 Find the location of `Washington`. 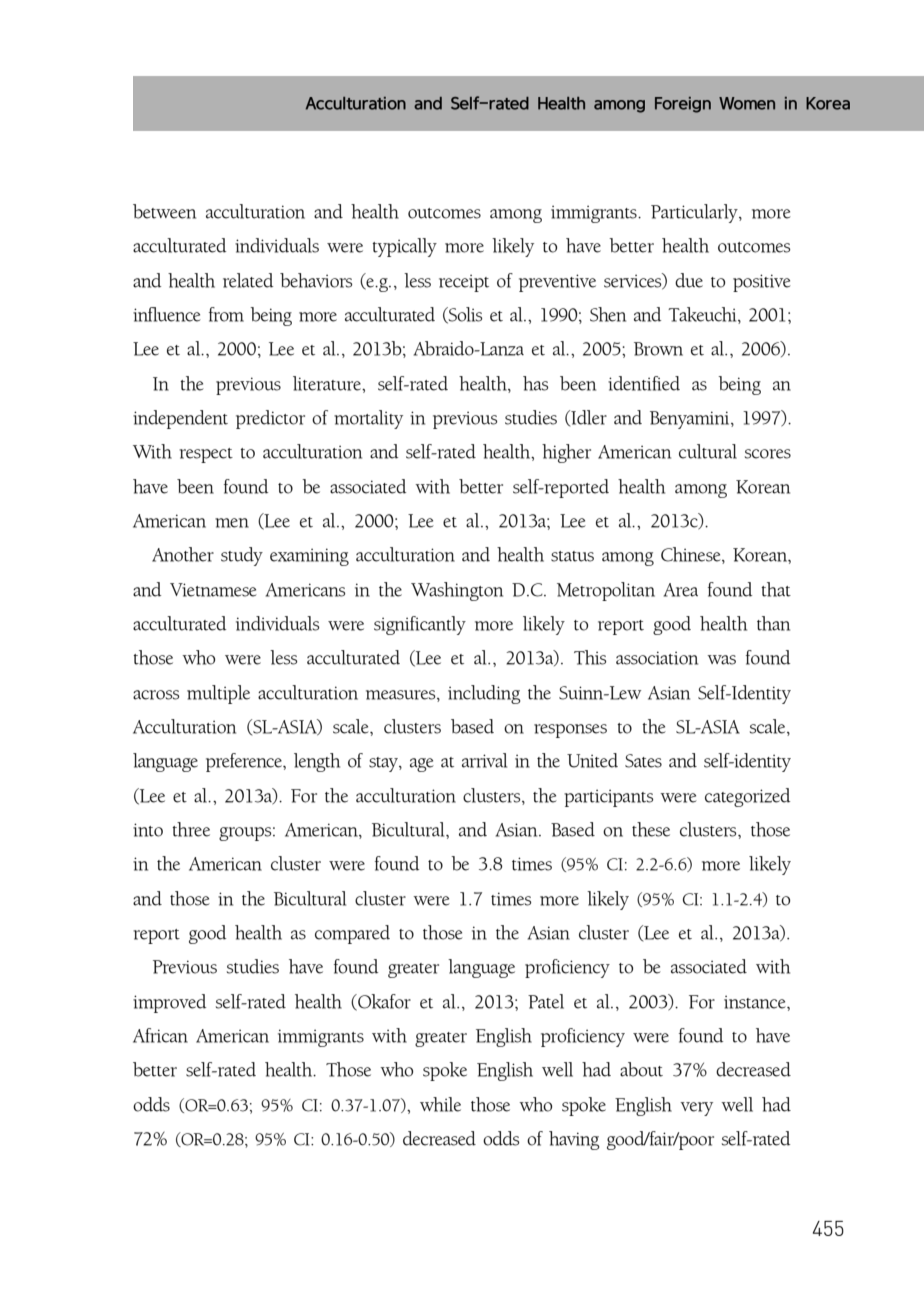

Washington is located at coordinates (457, 591).
